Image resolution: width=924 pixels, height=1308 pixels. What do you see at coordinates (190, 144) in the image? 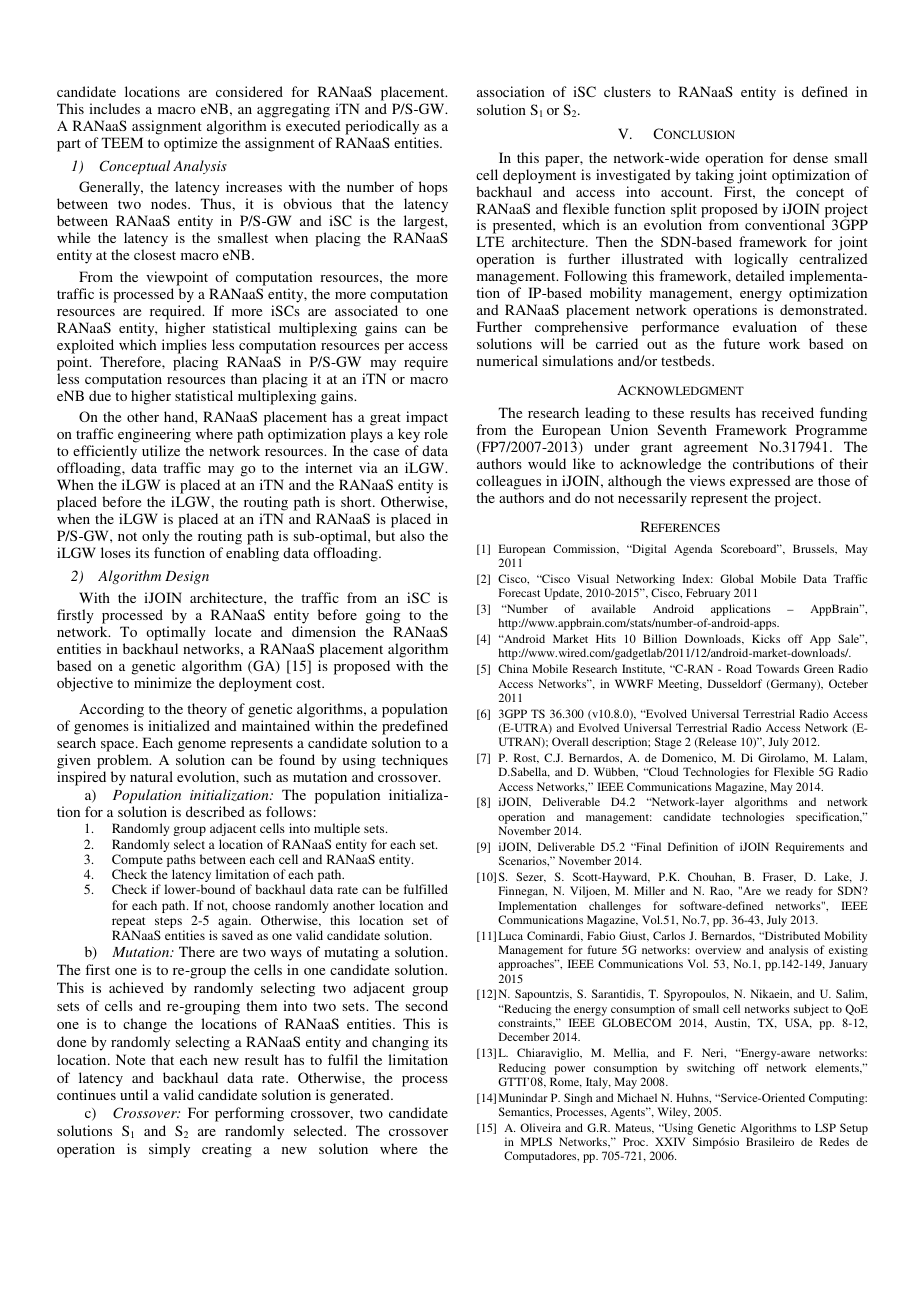
I see `optimize` at bounding box center [190, 144].
